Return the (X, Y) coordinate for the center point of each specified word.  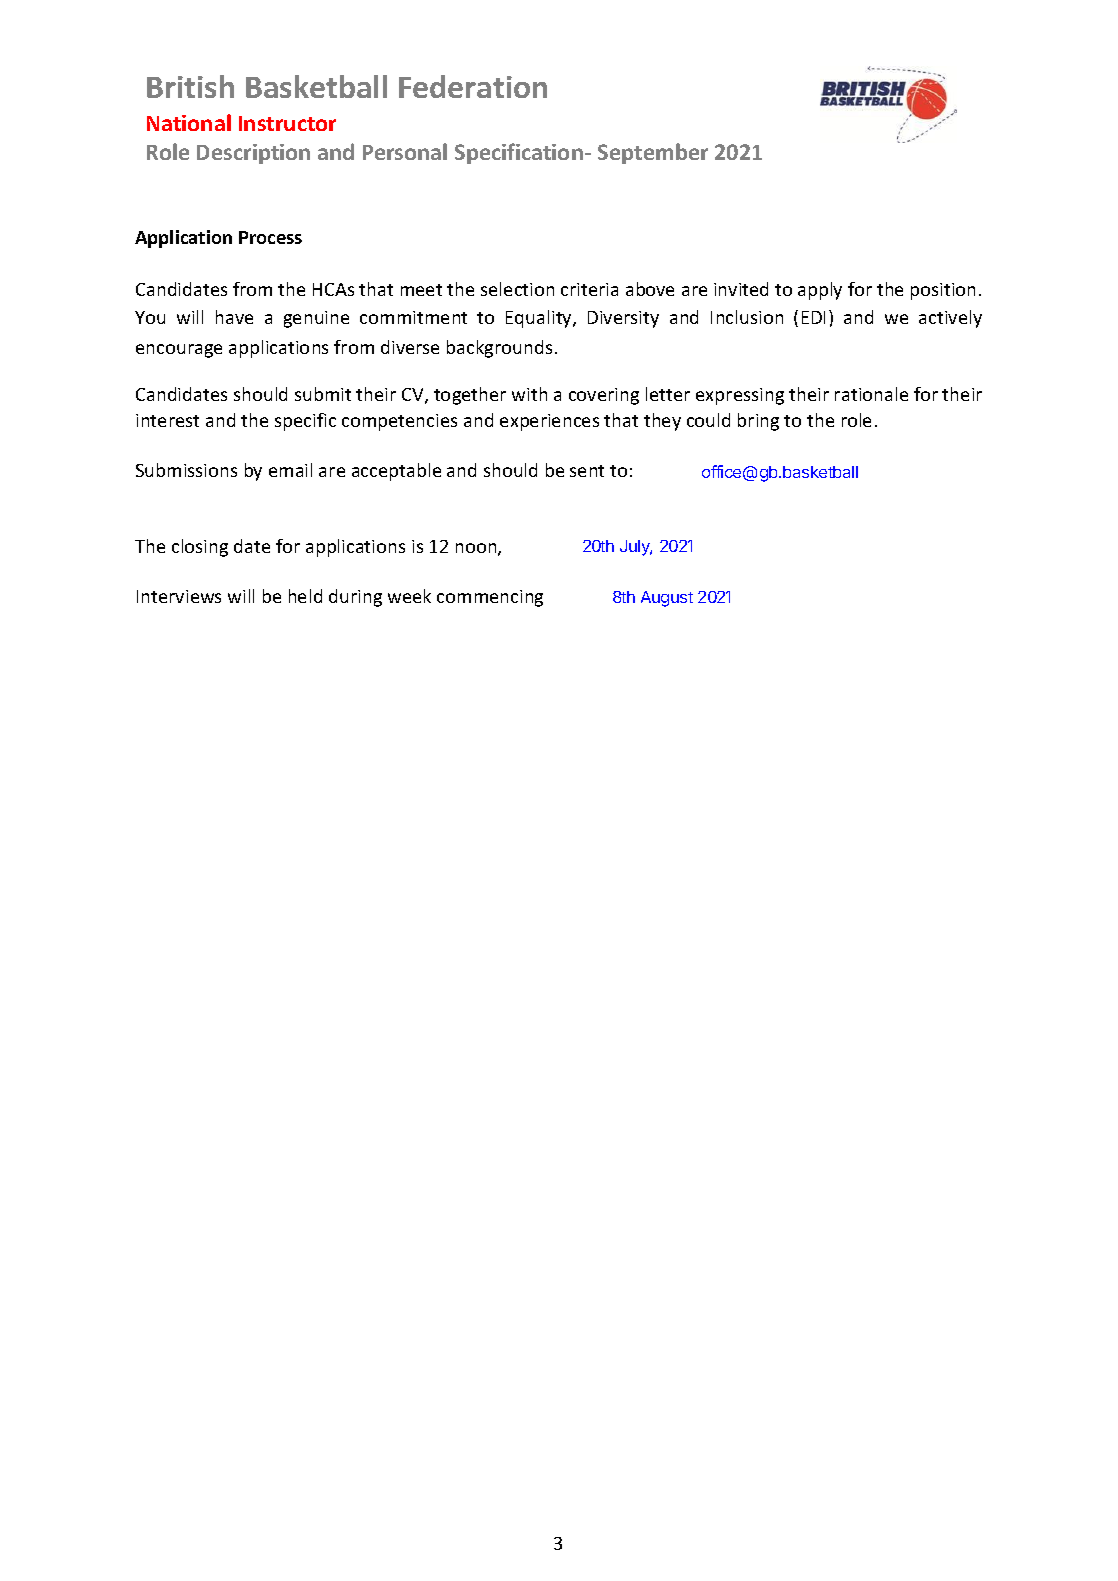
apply (820, 291)
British (190, 86)
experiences (549, 422)
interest (167, 420)
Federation (473, 86)
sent (587, 471)
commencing (490, 598)
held (305, 596)
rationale (871, 394)
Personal (405, 151)
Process (270, 237)
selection (517, 289)
